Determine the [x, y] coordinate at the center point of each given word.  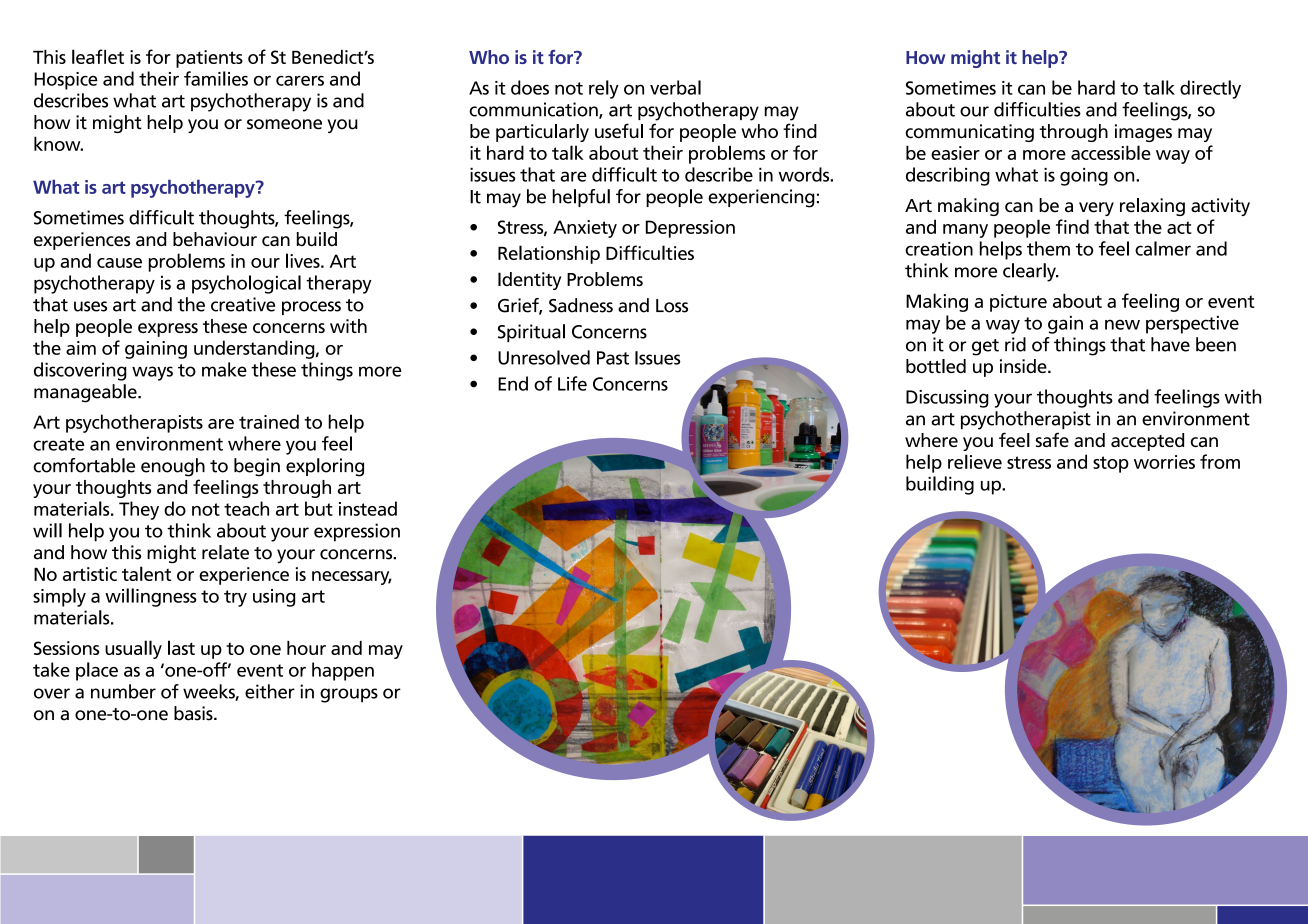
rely [604, 89]
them [1048, 248]
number [123, 691]
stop [1111, 464]
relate [225, 552]
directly [1210, 89]
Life [572, 383]
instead [368, 508]
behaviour [215, 239]
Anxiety [585, 229]
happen [343, 671]
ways [152, 373]
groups [349, 695]
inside [1024, 366]
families [216, 78]
